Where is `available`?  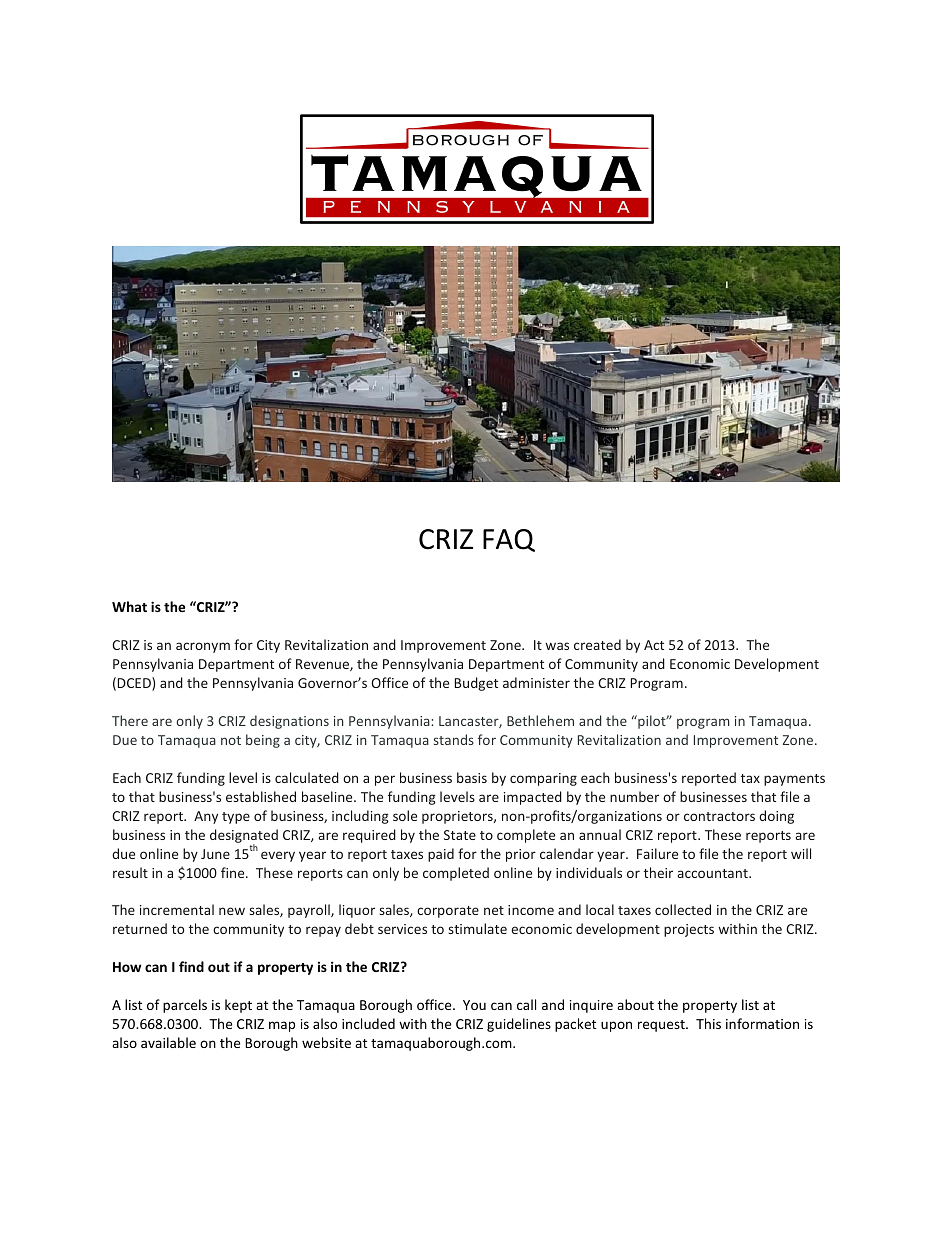 available is located at coordinates (168, 1042).
